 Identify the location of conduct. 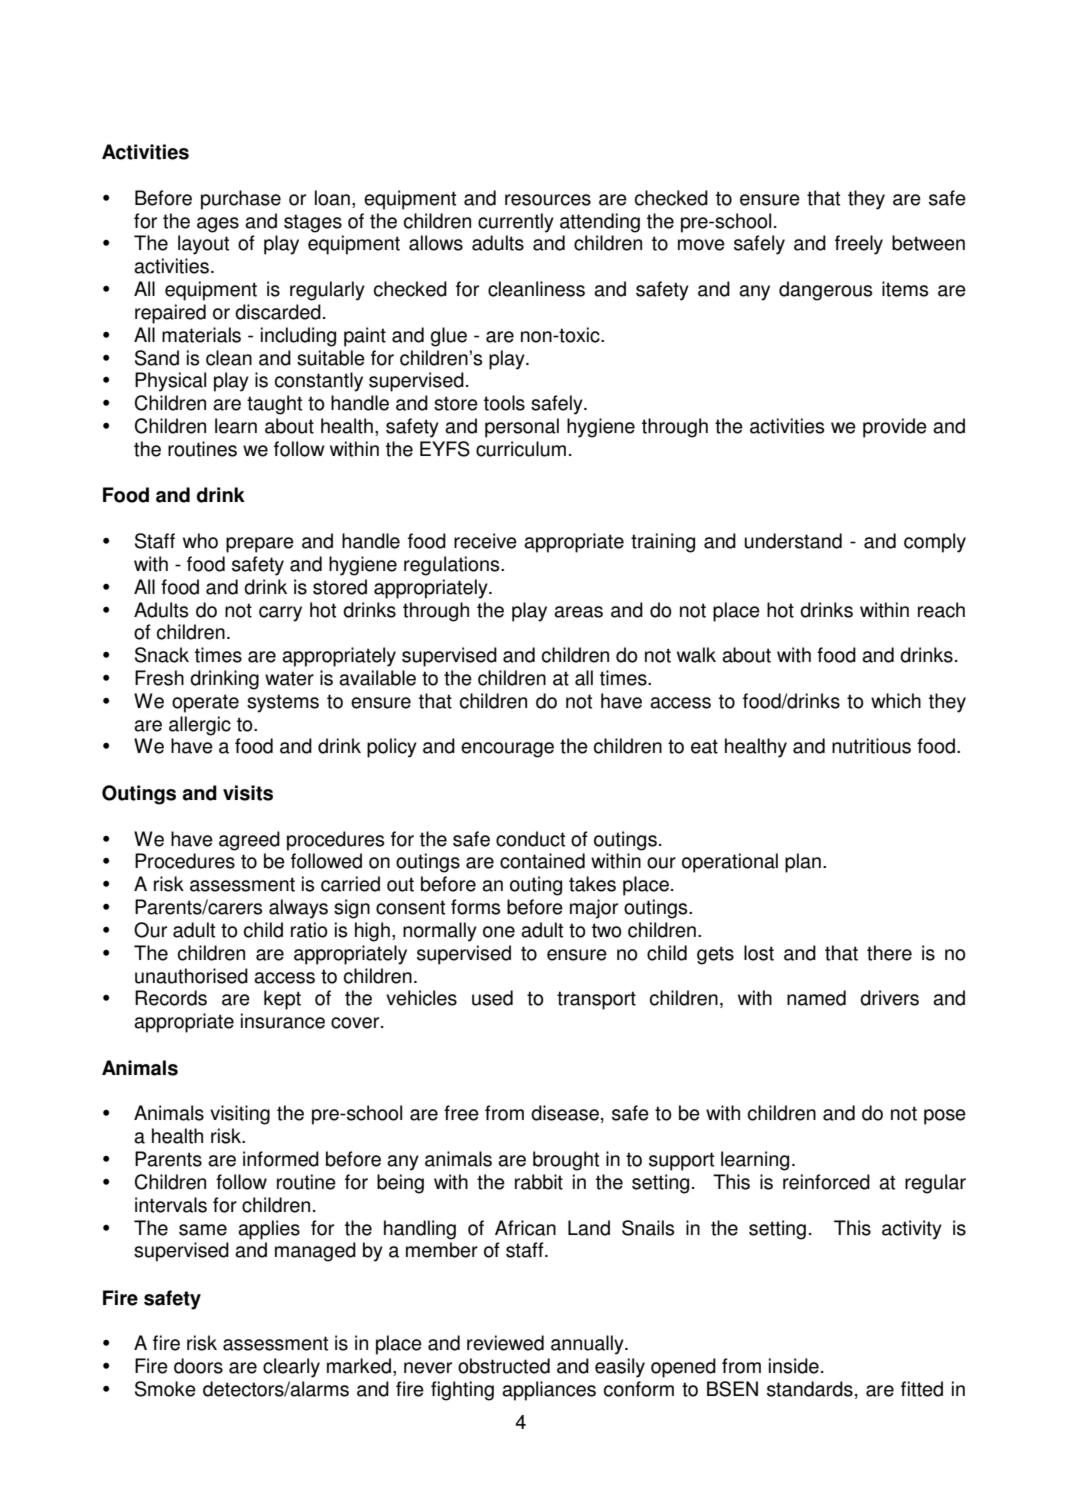
(530, 839).
